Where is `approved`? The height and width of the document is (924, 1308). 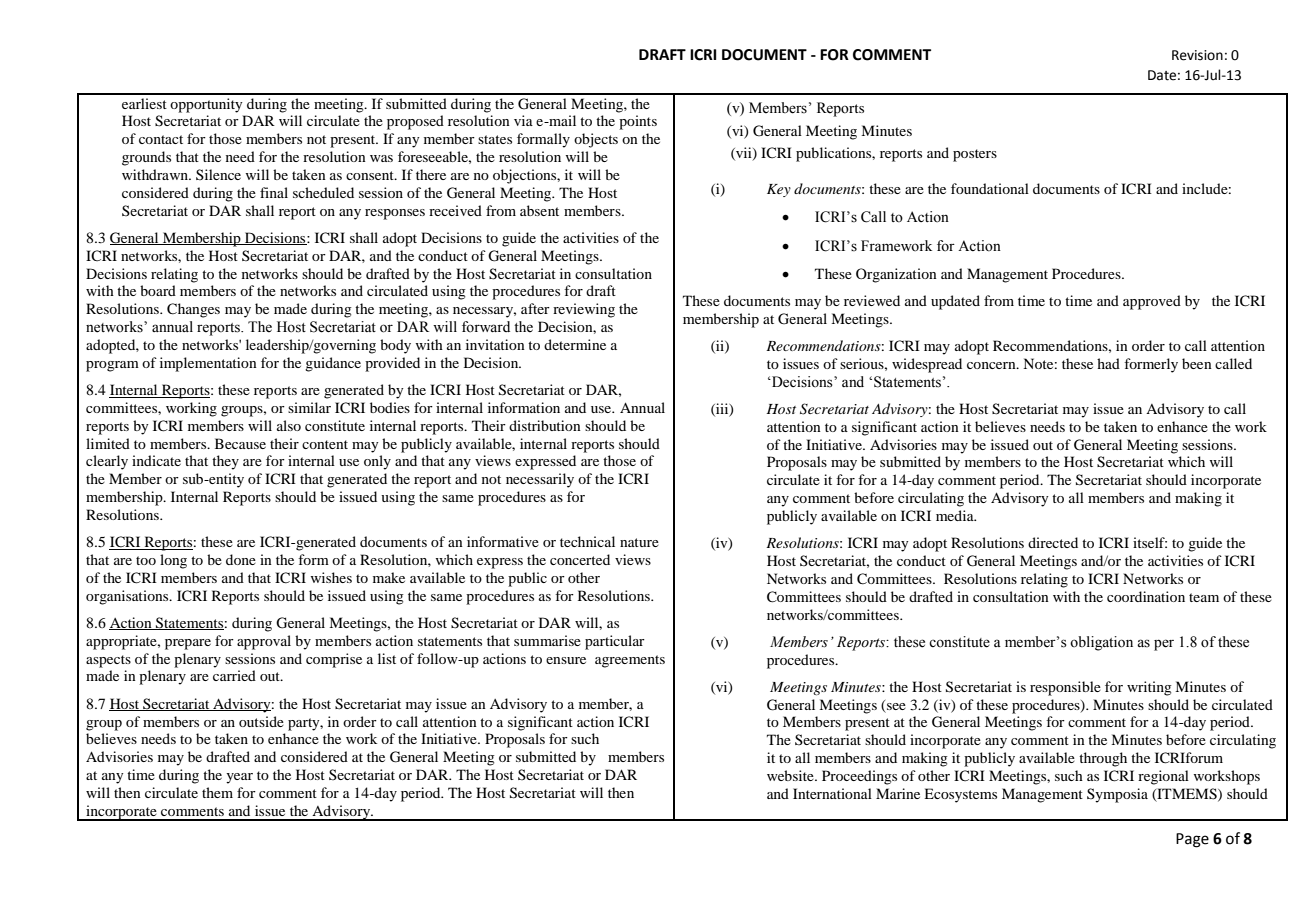 approved is located at coordinates (1152, 302).
